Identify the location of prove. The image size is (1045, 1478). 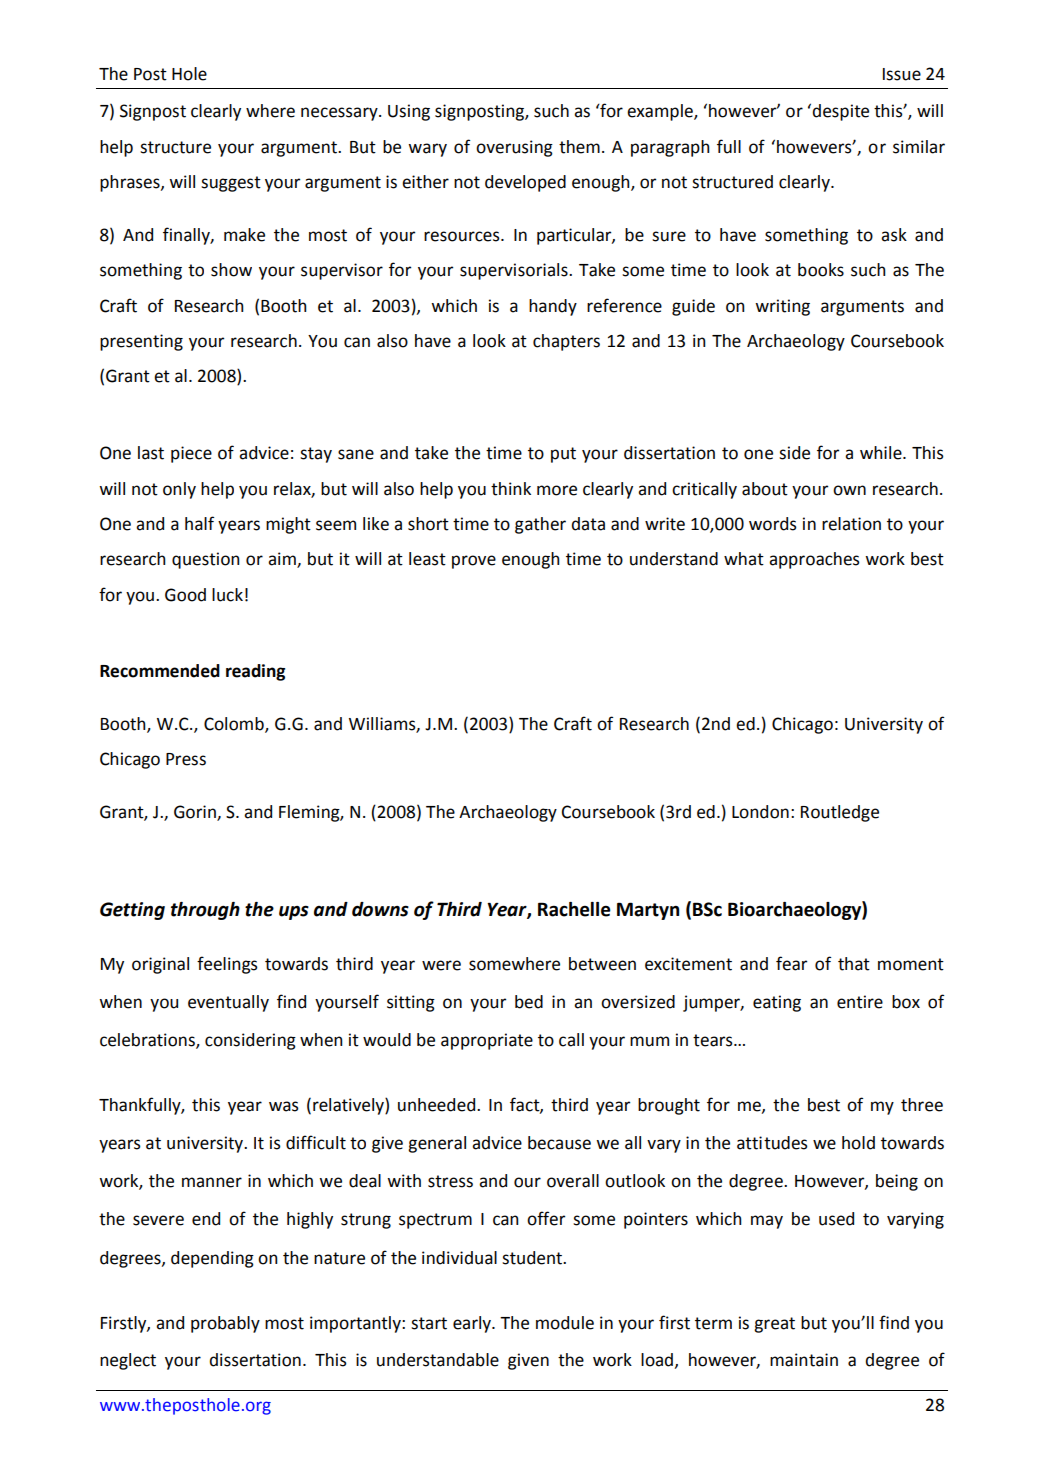
(474, 562).
